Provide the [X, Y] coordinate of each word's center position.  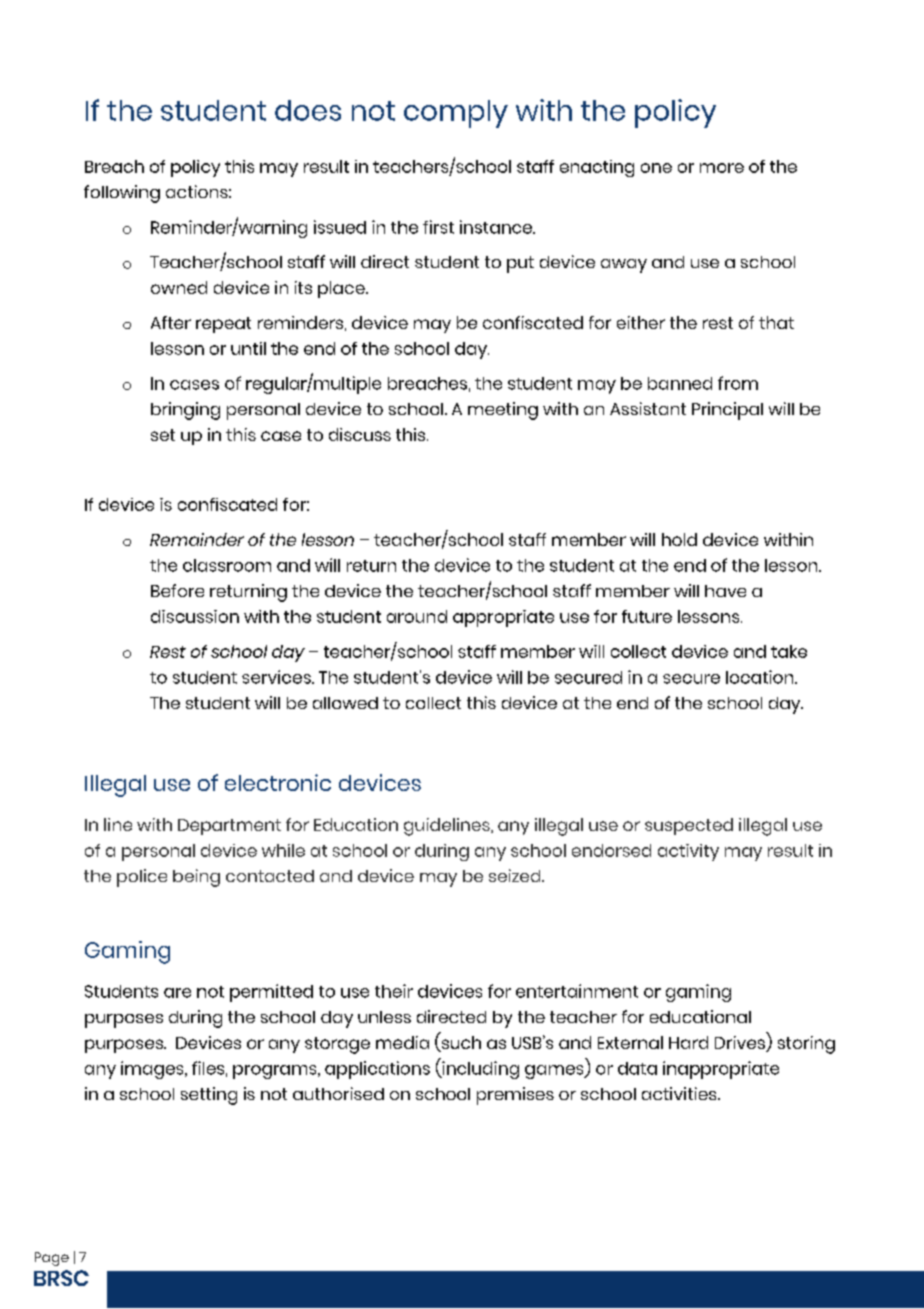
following [122, 194]
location [761, 677]
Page [52, 1259]
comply [456, 114]
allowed [345, 703]
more [722, 168]
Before [177, 590]
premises [515, 1096]
